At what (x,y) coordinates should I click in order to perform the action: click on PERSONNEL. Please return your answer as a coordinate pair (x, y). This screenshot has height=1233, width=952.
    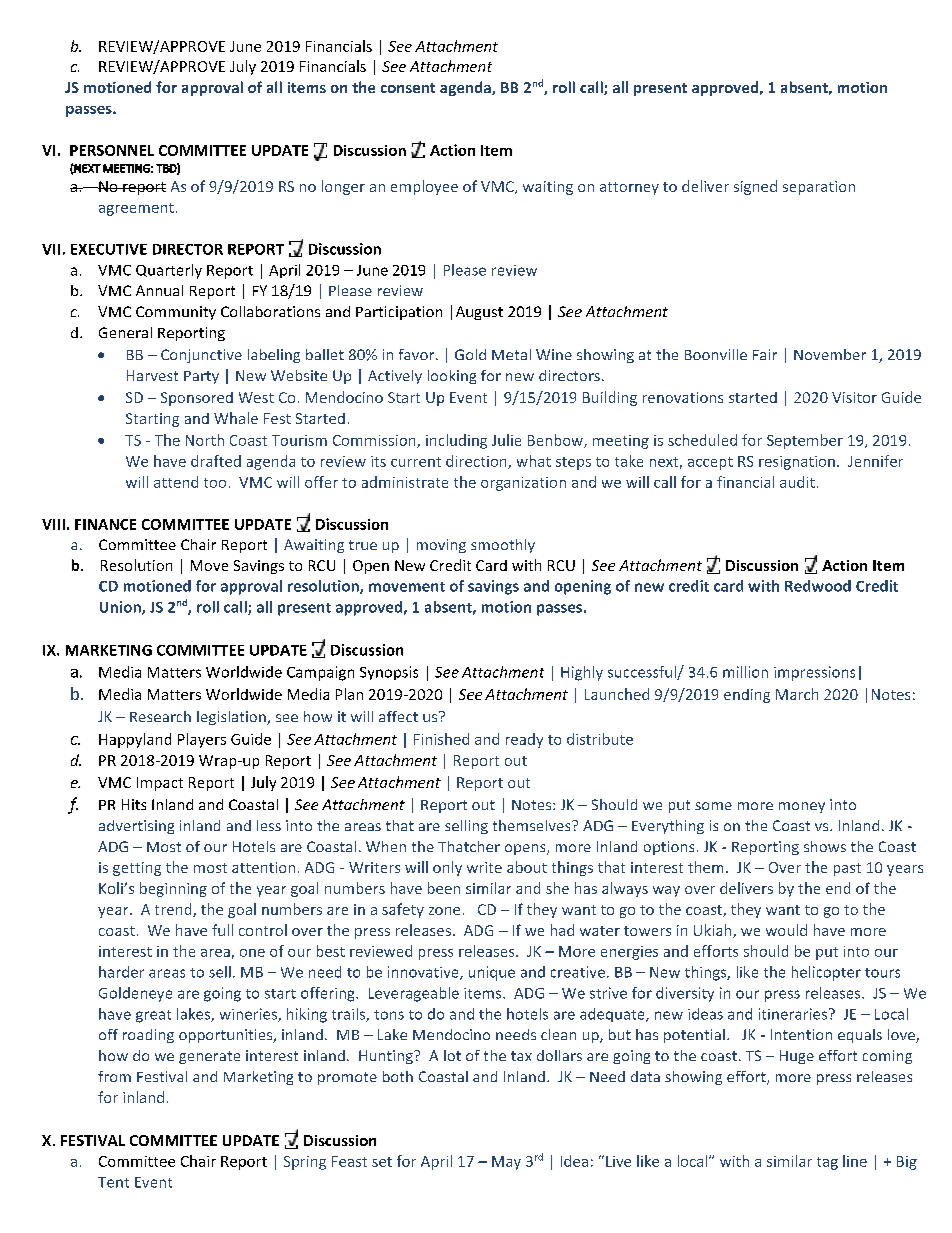
    Looking at the image, I should click on (112, 150).
